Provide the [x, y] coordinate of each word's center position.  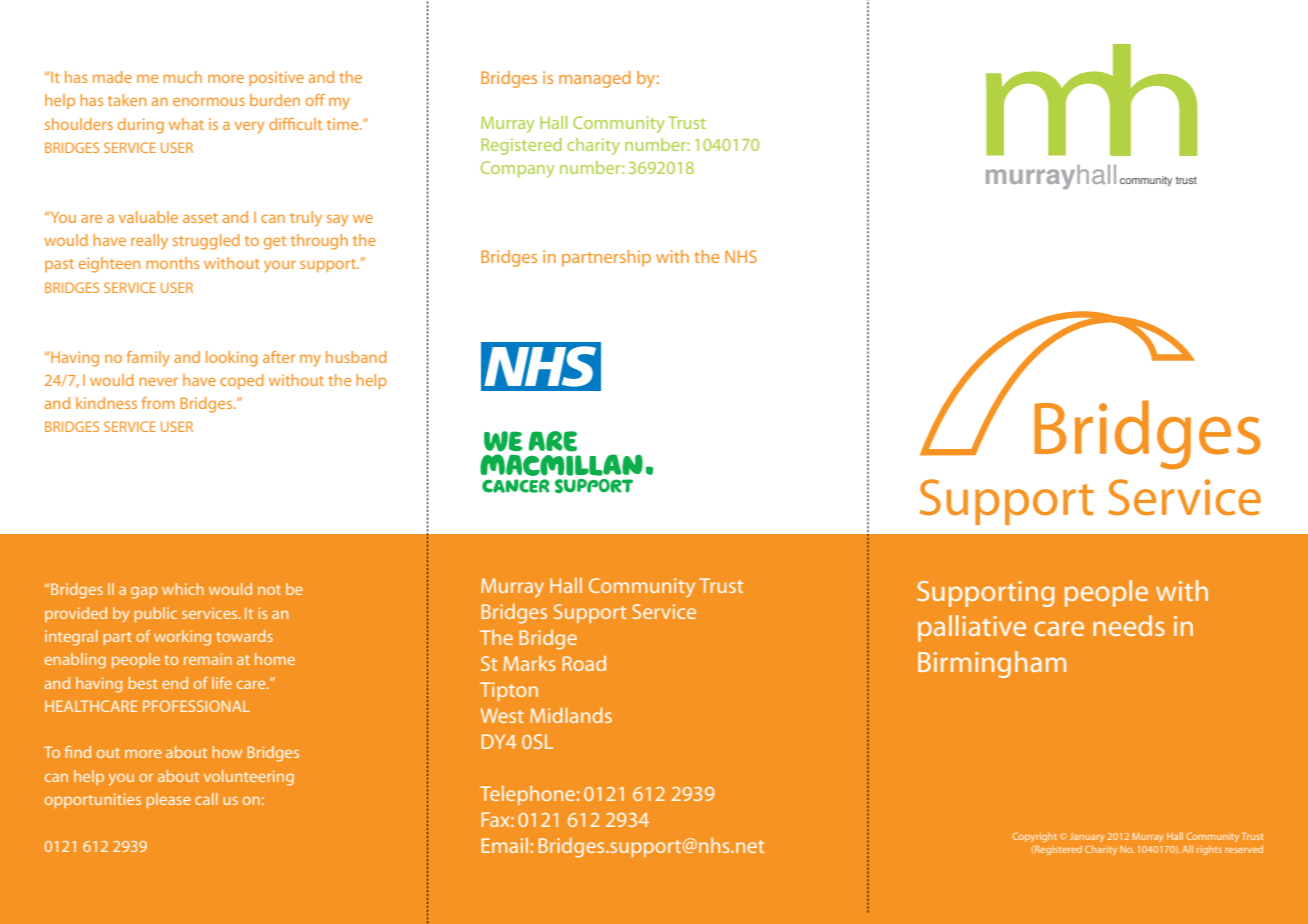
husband [356, 357]
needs [1129, 625]
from [158, 403]
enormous [209, 101]
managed [595, 79]
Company [518, 169]
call [206, 799]
